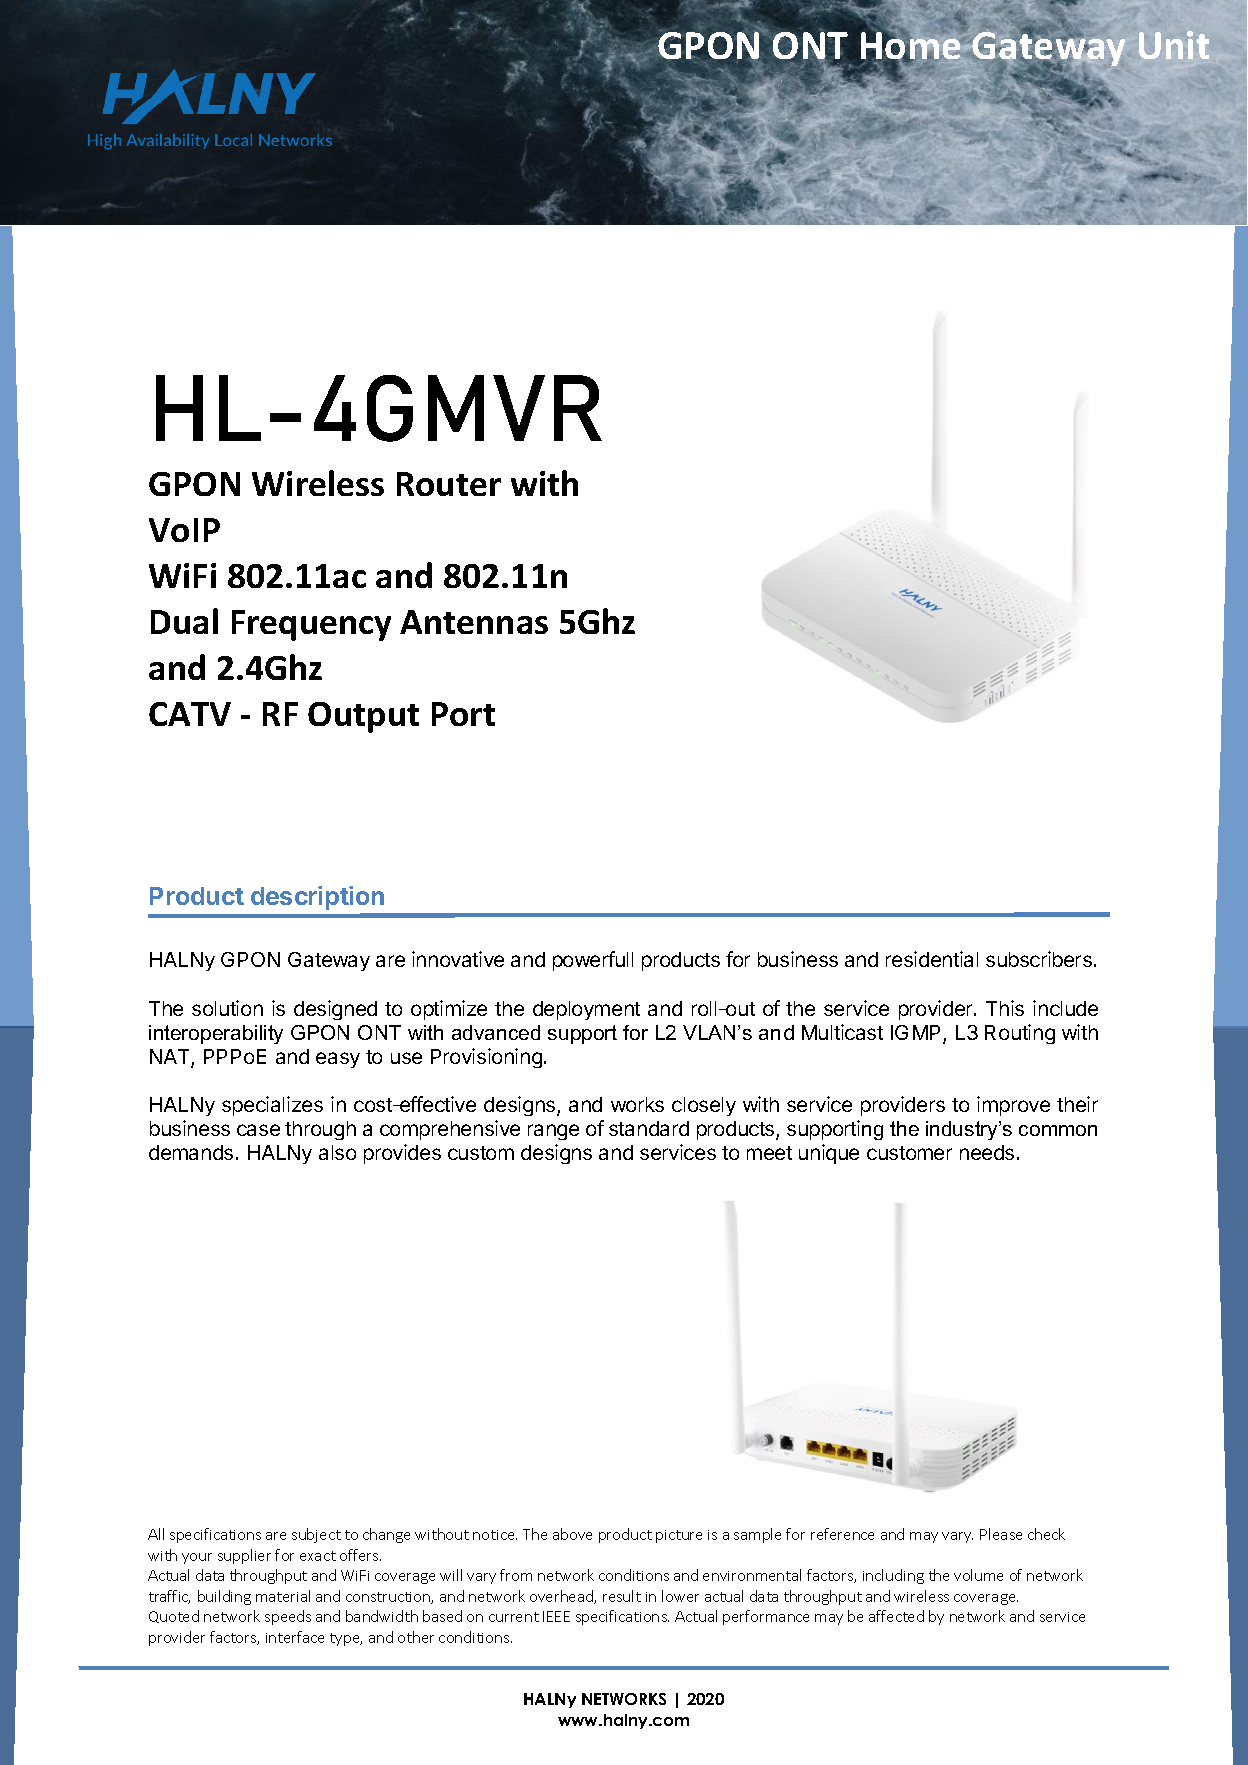 This screenshot has height=1765, width=1248. Describe the element at coordinates (363, 717) in the screenshot. I see `Output` at that location.
